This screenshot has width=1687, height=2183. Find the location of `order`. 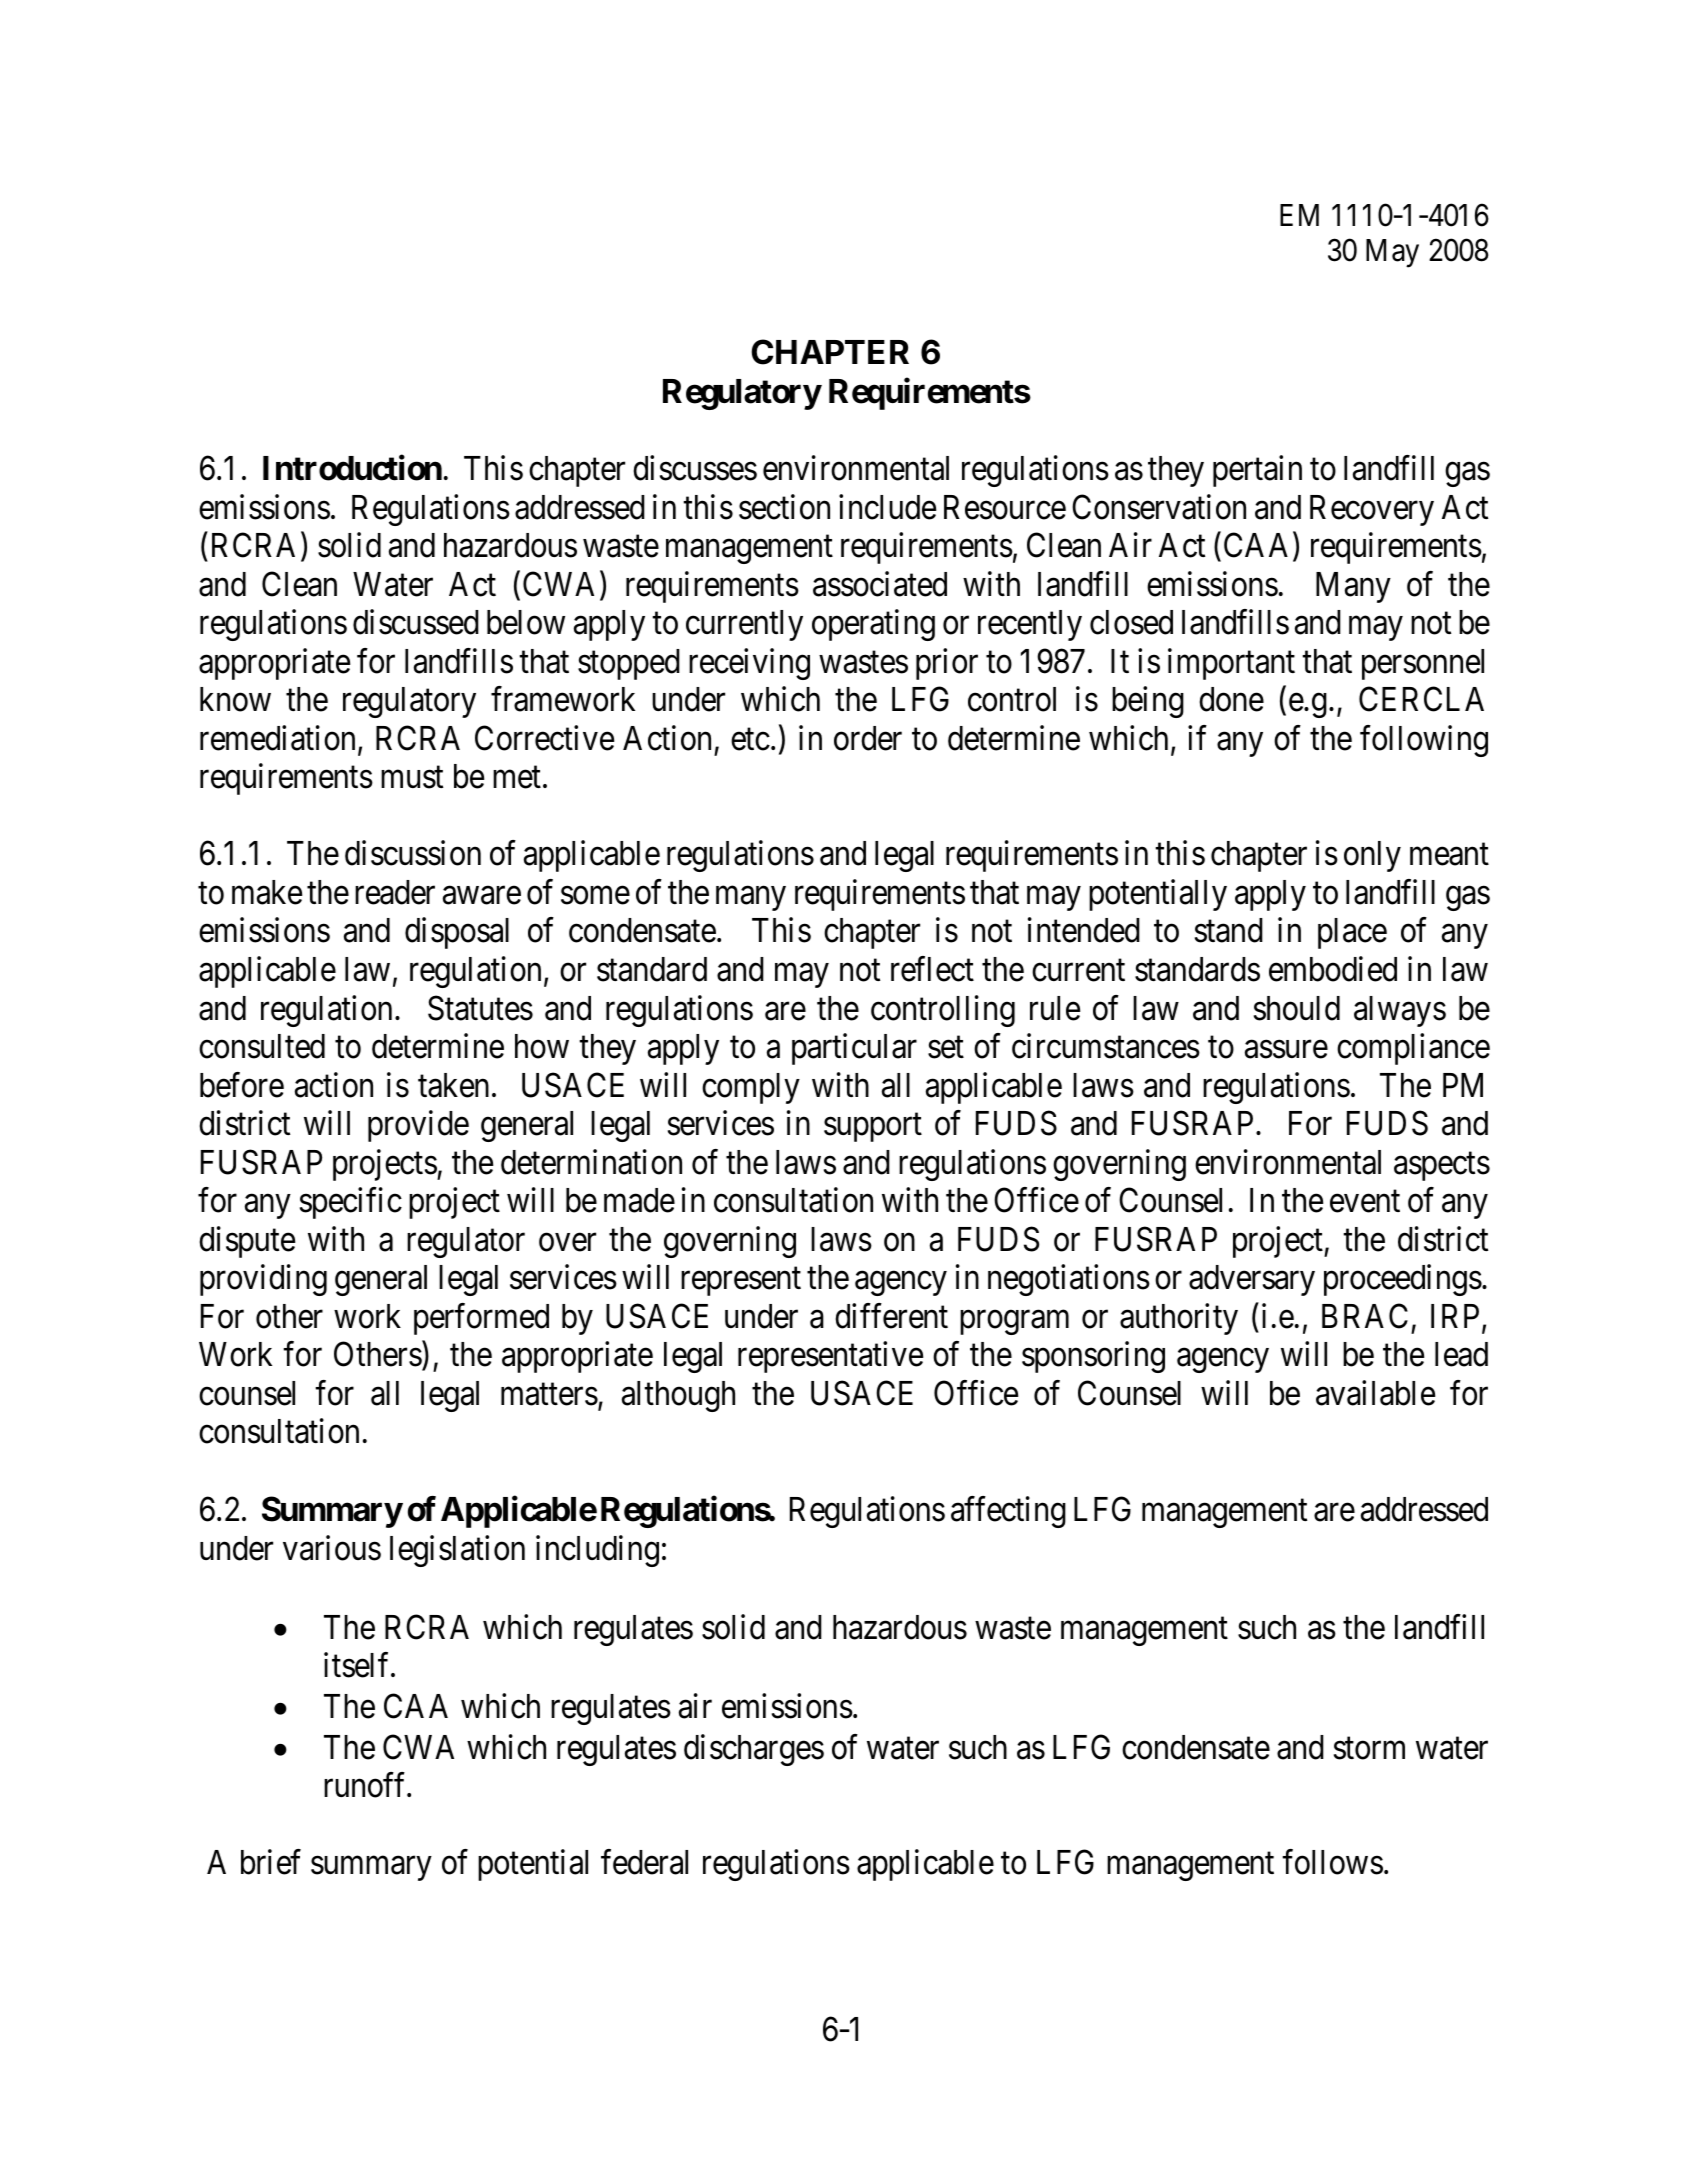

order is located at coordinates (868, 738).
